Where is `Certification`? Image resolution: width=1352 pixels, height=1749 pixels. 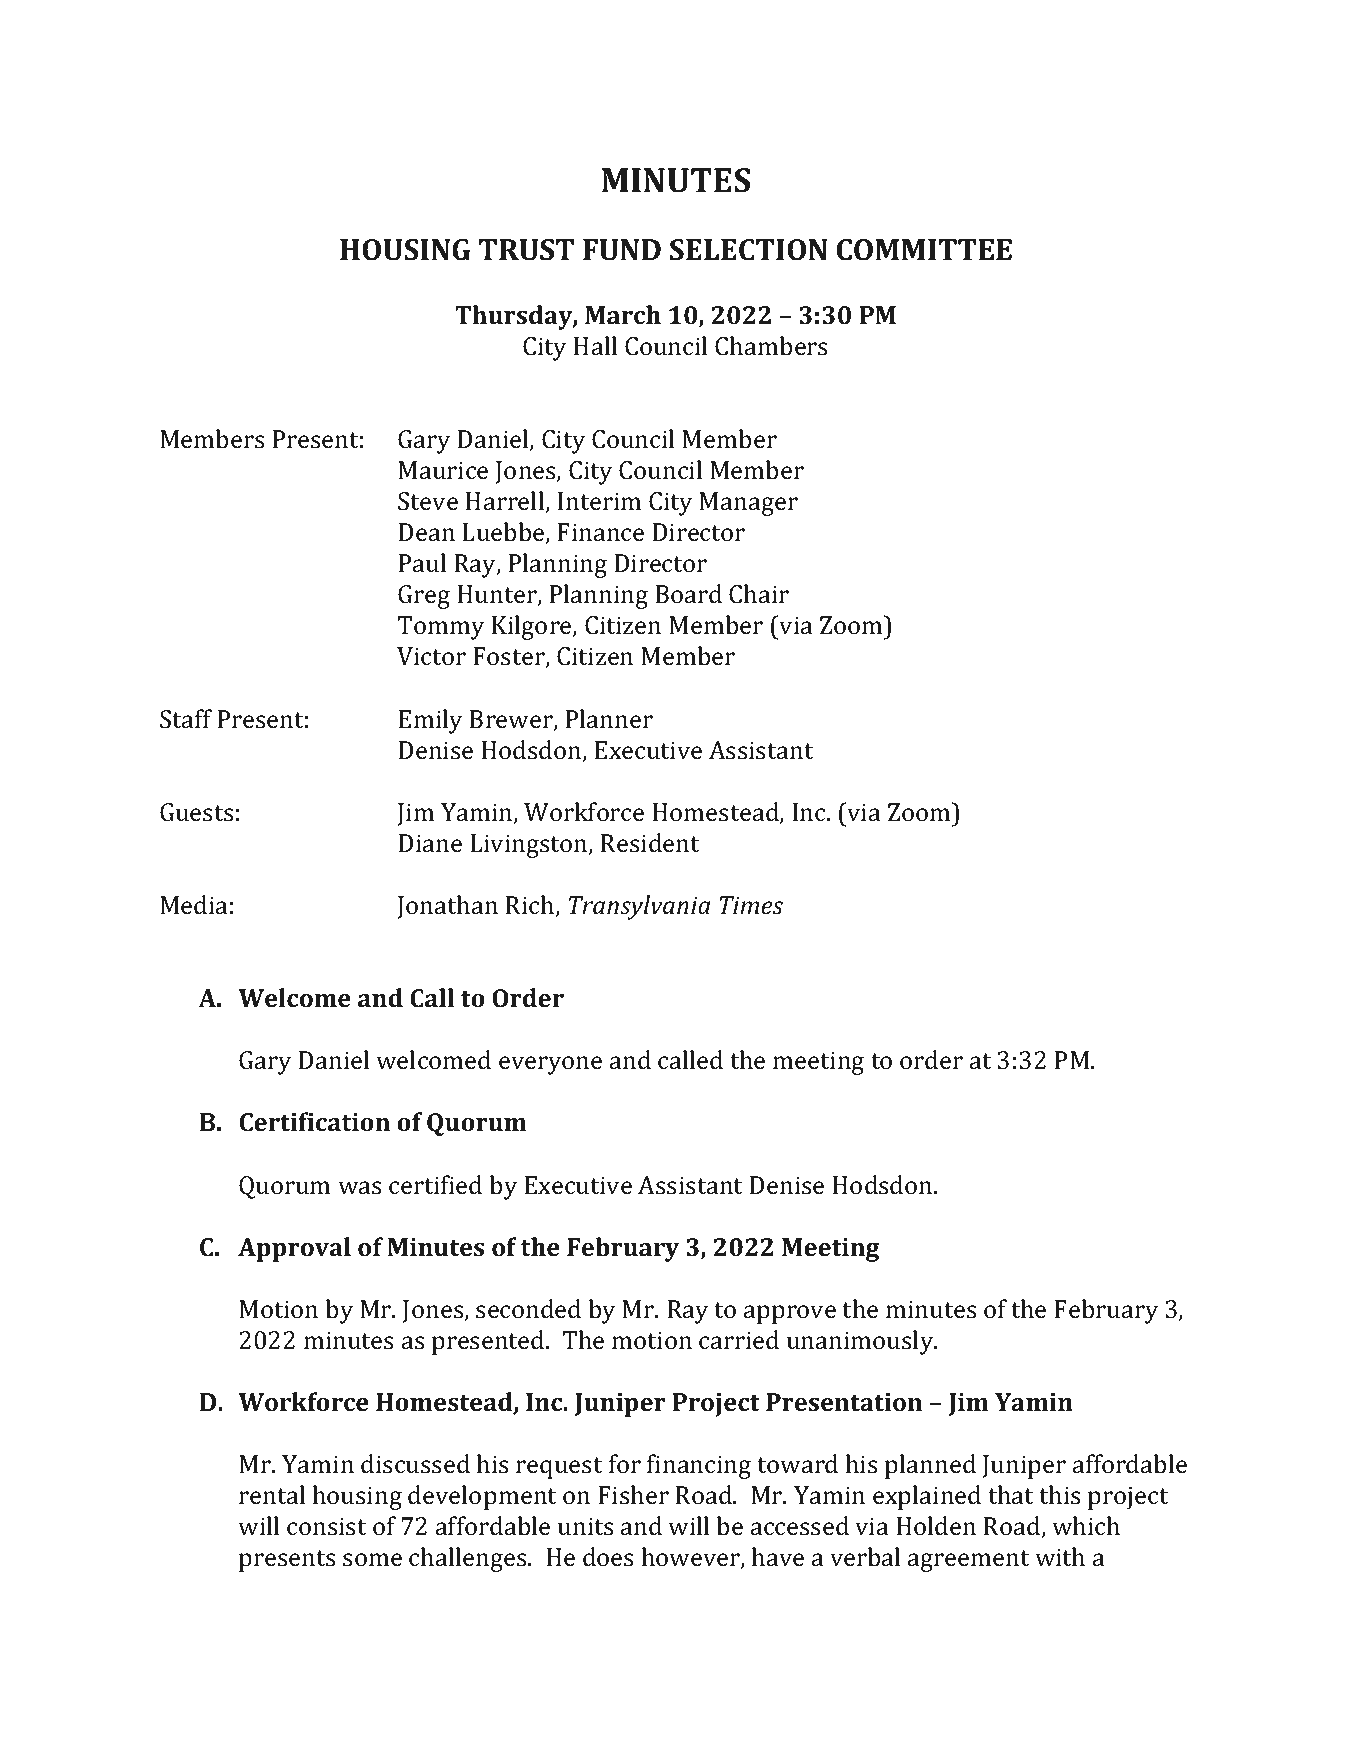 Certification is located at coordinates (315, 1122).
